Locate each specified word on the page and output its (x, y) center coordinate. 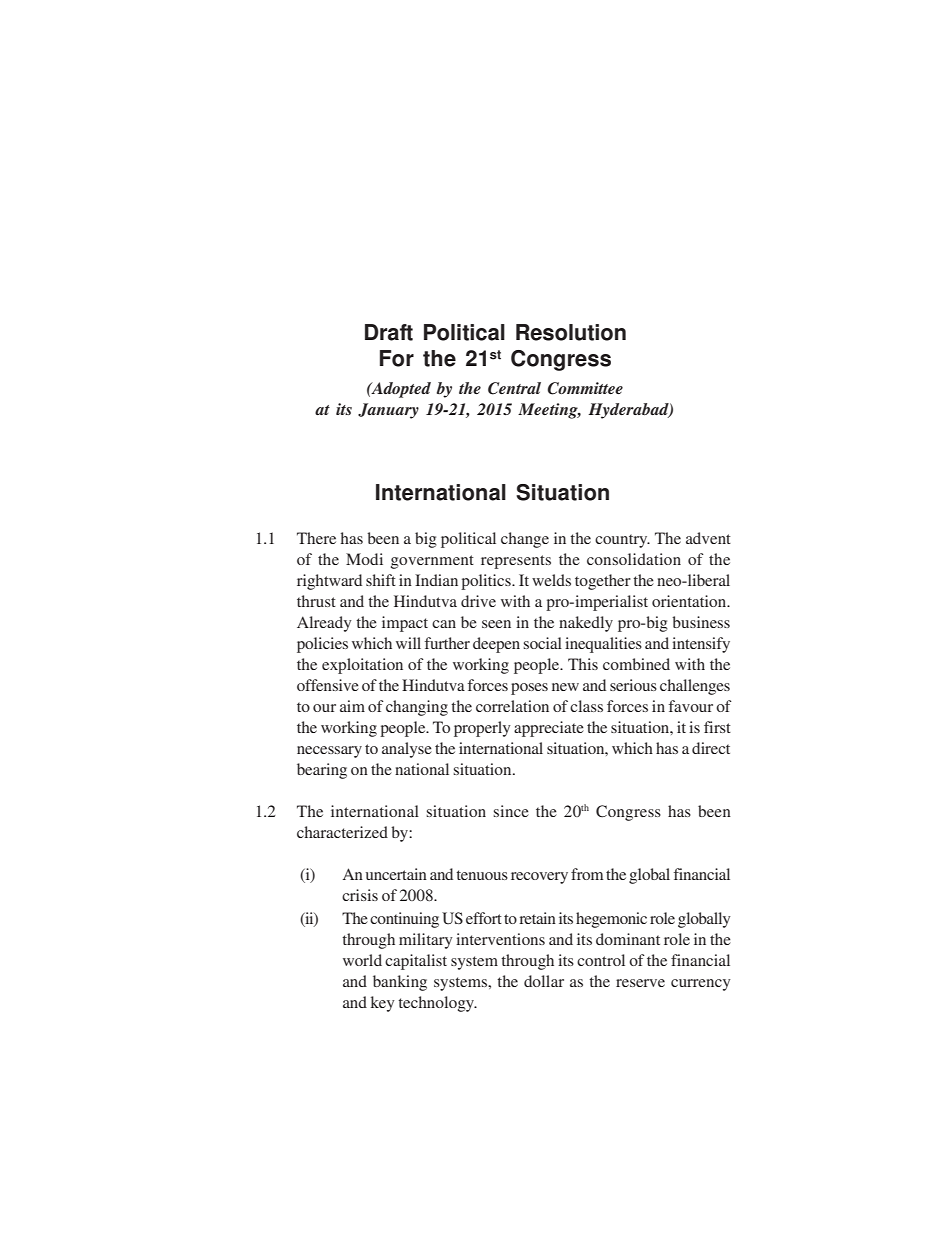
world (362, 960)
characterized (342, 832)
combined (636, 664)
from (587, 874)
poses (529, 689)
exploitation (362, 666)
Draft (389, 332)
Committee (585, 388)
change (525, 540)
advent (708, 538)
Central (514, 388)
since (511, 811)
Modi (364, 559)
